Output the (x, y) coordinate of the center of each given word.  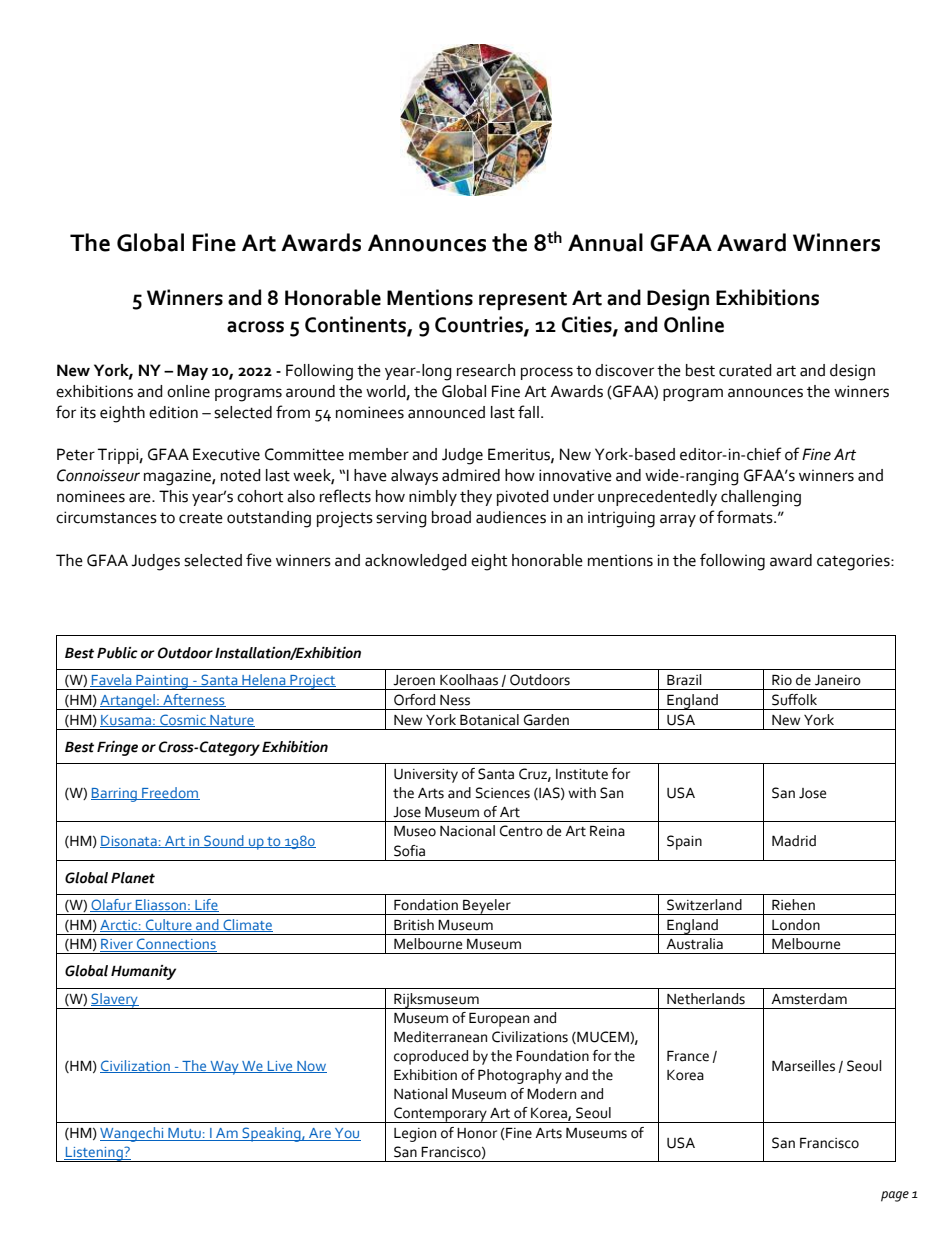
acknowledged (416, 562)
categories (854, 562)
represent (523, 301)
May (192, 372)
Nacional (467, 831)
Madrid (794, 841)
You (347, 1134)
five (259, 560)
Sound (224, 841)
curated (745, 370)
